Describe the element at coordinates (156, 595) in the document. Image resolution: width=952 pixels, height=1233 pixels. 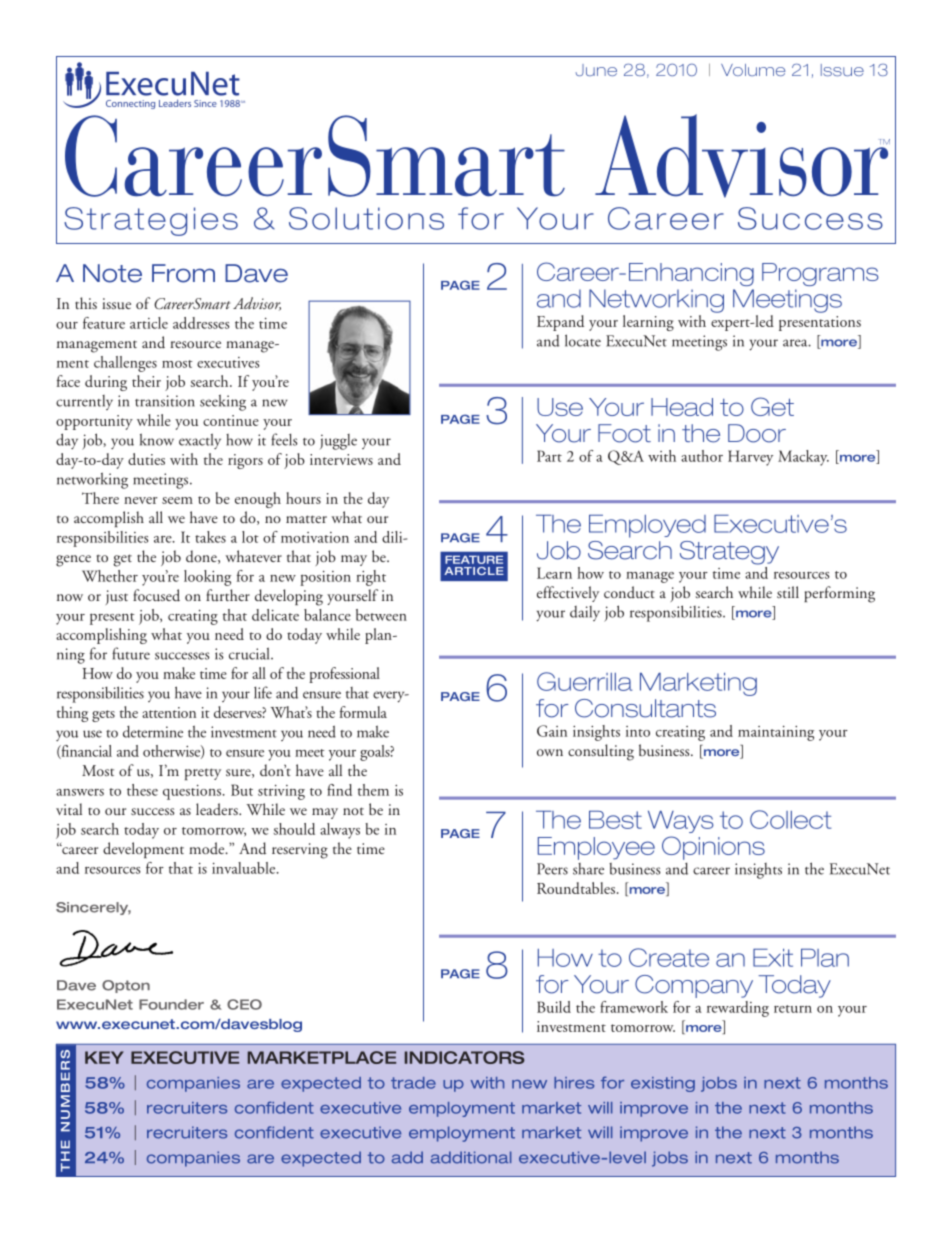
I see `focused` at that location.
